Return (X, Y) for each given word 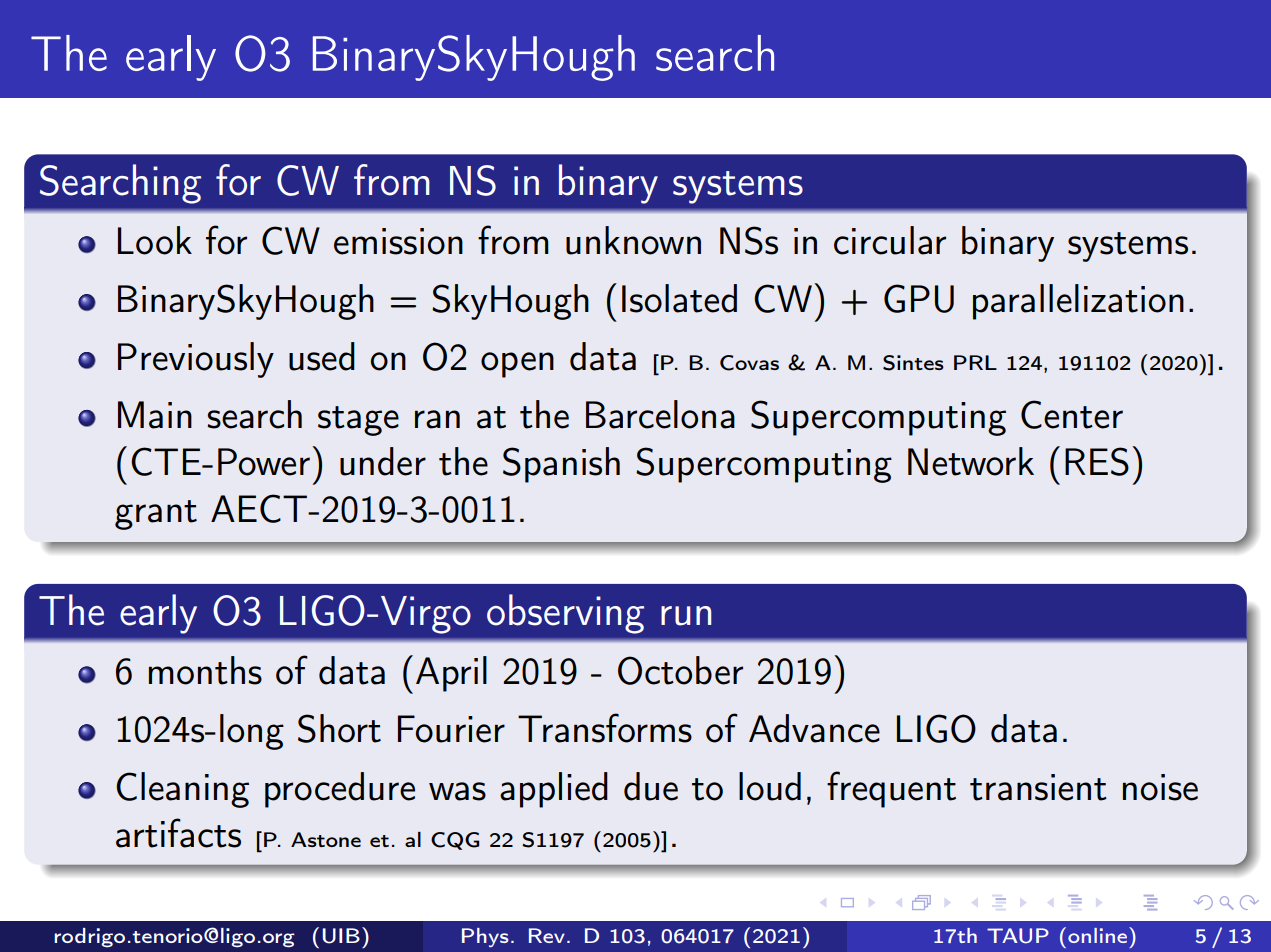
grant (156, 515)
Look (155, 240)
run (686, 616)
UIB (341, 936)
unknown (633, 240)
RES (1097, 461)
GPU (919, 298)
